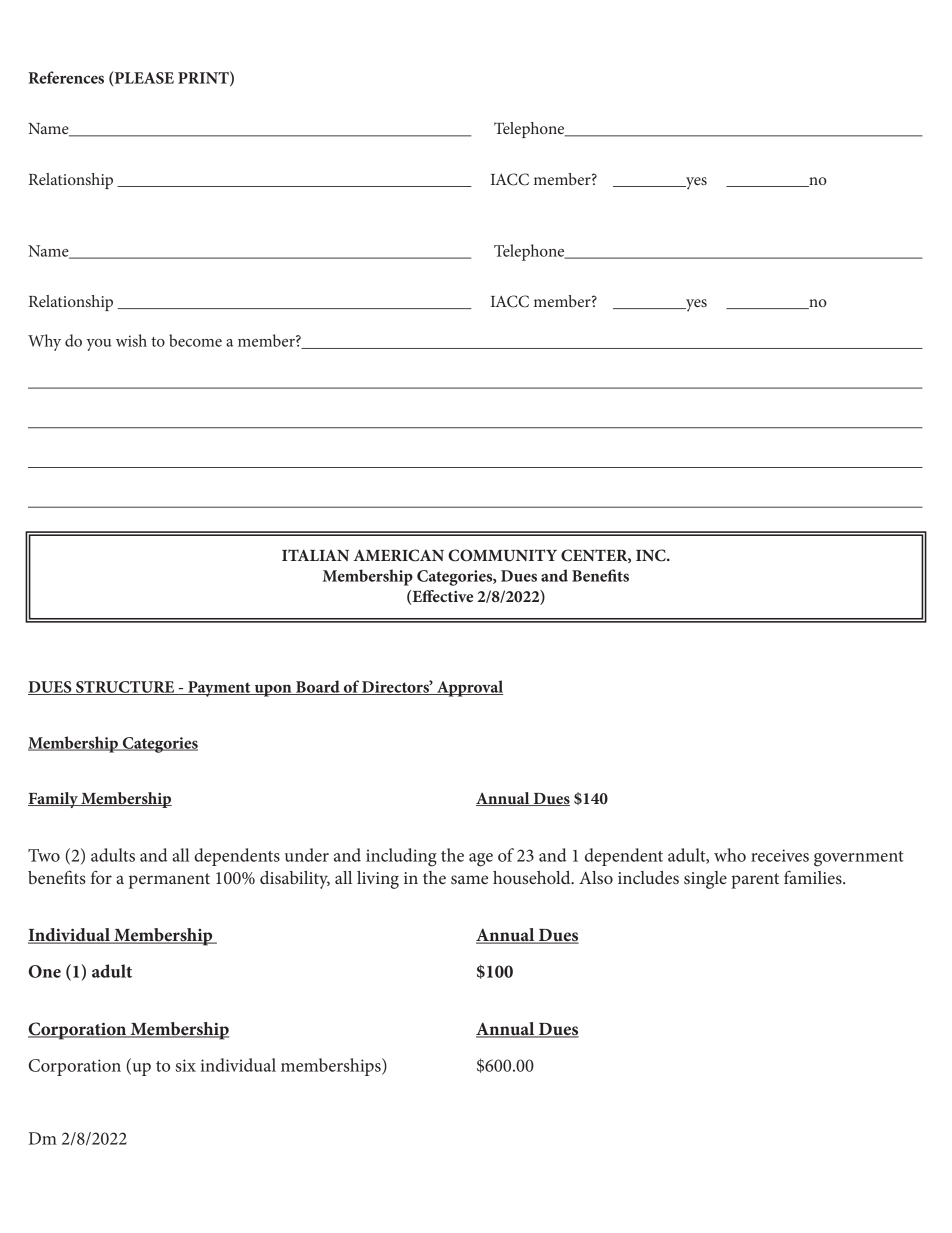  What do you see at coordinates (315, 555) in the page?
I see `ITALIAN` at bounding box center [315, 555].
